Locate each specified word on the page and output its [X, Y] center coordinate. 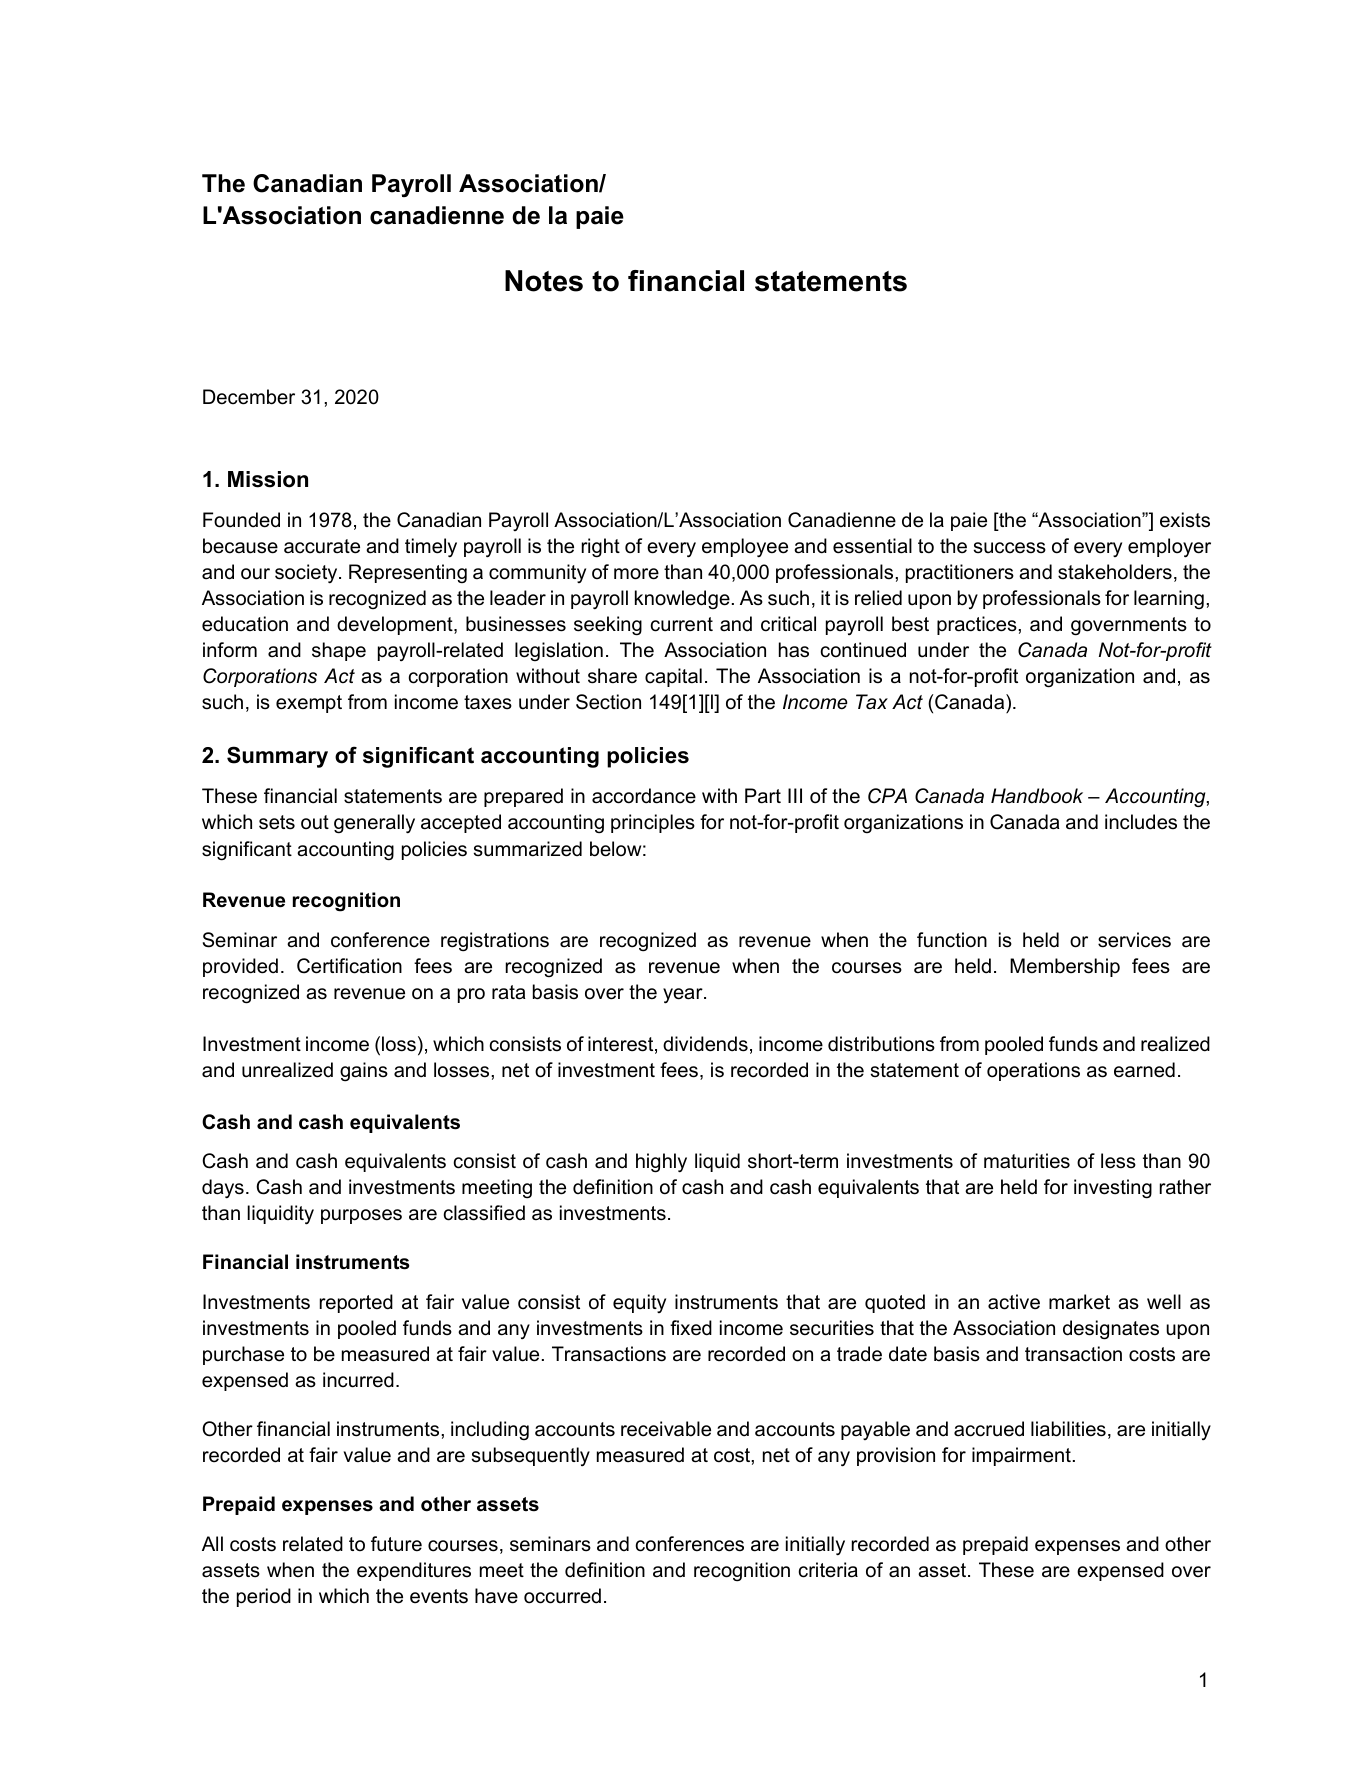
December [249, 397]
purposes [361, 1216]
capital [673, 677]
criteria [828, 1570]
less [1118, 1161]
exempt [309, 704]
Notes [544, 281]
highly [661, 1163]
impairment [1021, 1456]
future [396, 1544]
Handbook [1037, 796]
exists [1185, 520]
